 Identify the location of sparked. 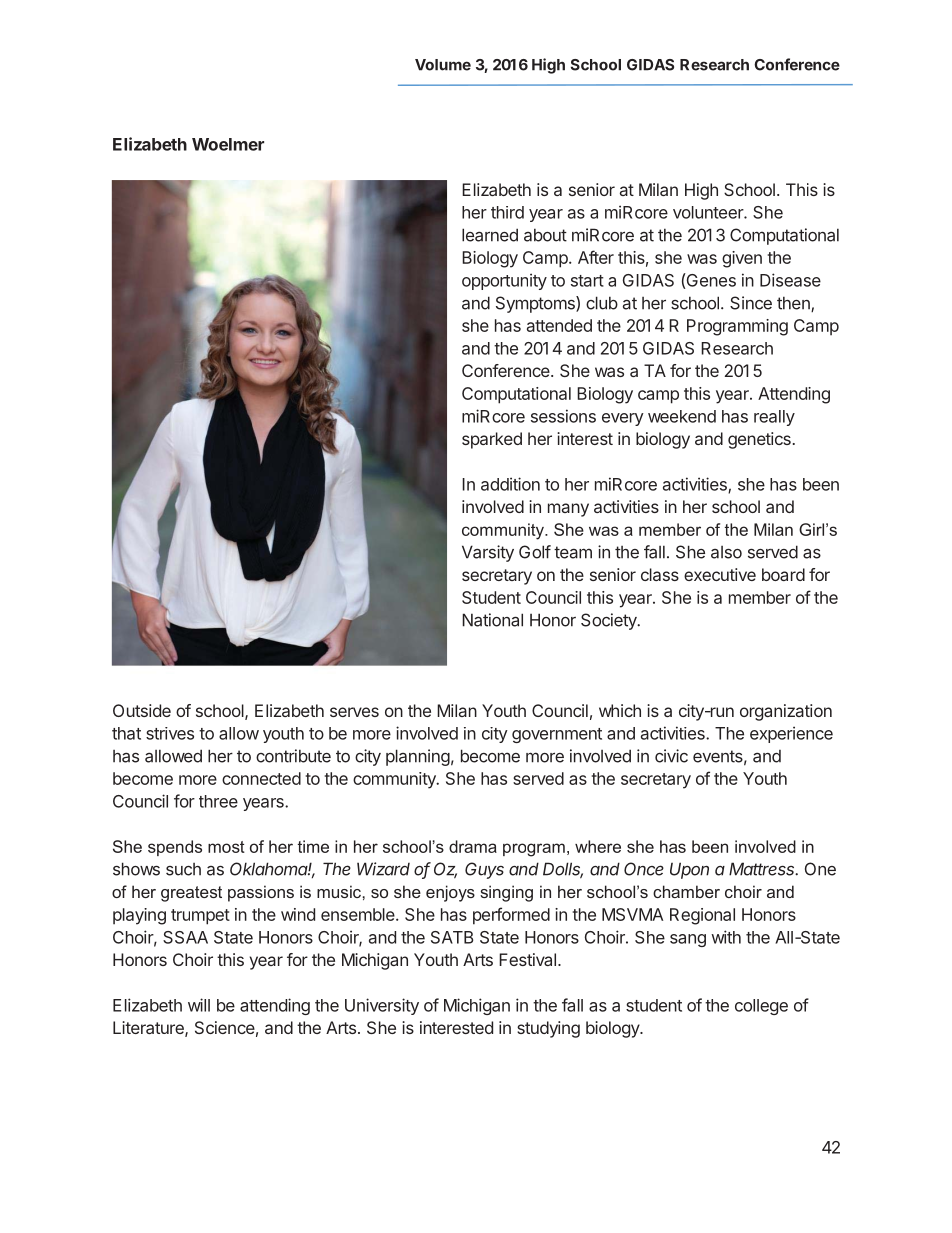
(492, 440).
